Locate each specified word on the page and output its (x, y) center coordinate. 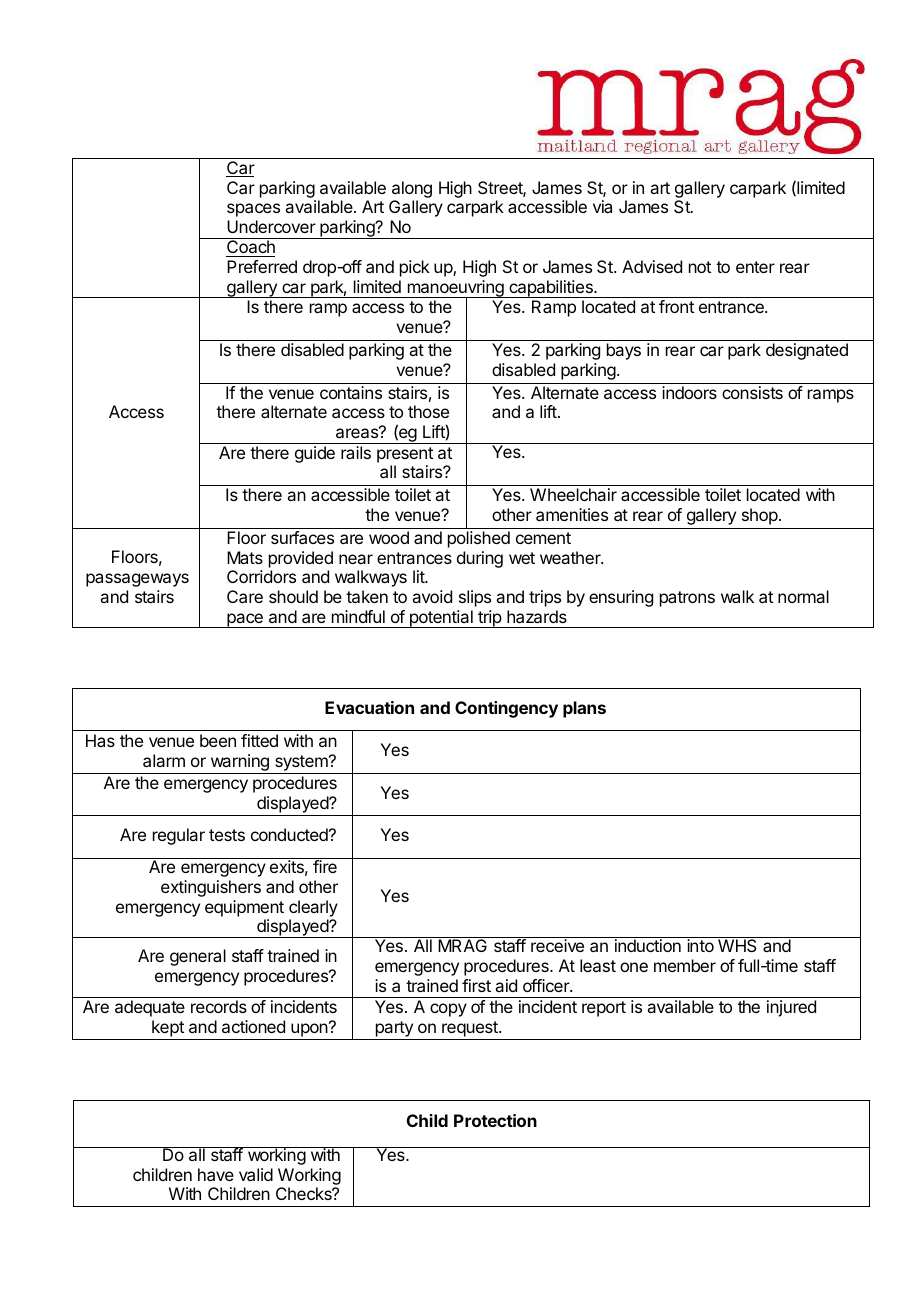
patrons (687, 599)
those (428, 411)
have (216, 1174)
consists (752, 392)
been (218, 740)
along (412, 191)
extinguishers (211, 888)
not (700, 267)
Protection (495, 1120)
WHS (737, 945)
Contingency (506, 709)
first (476, 985)
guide (315, 454)
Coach (250, 248)
